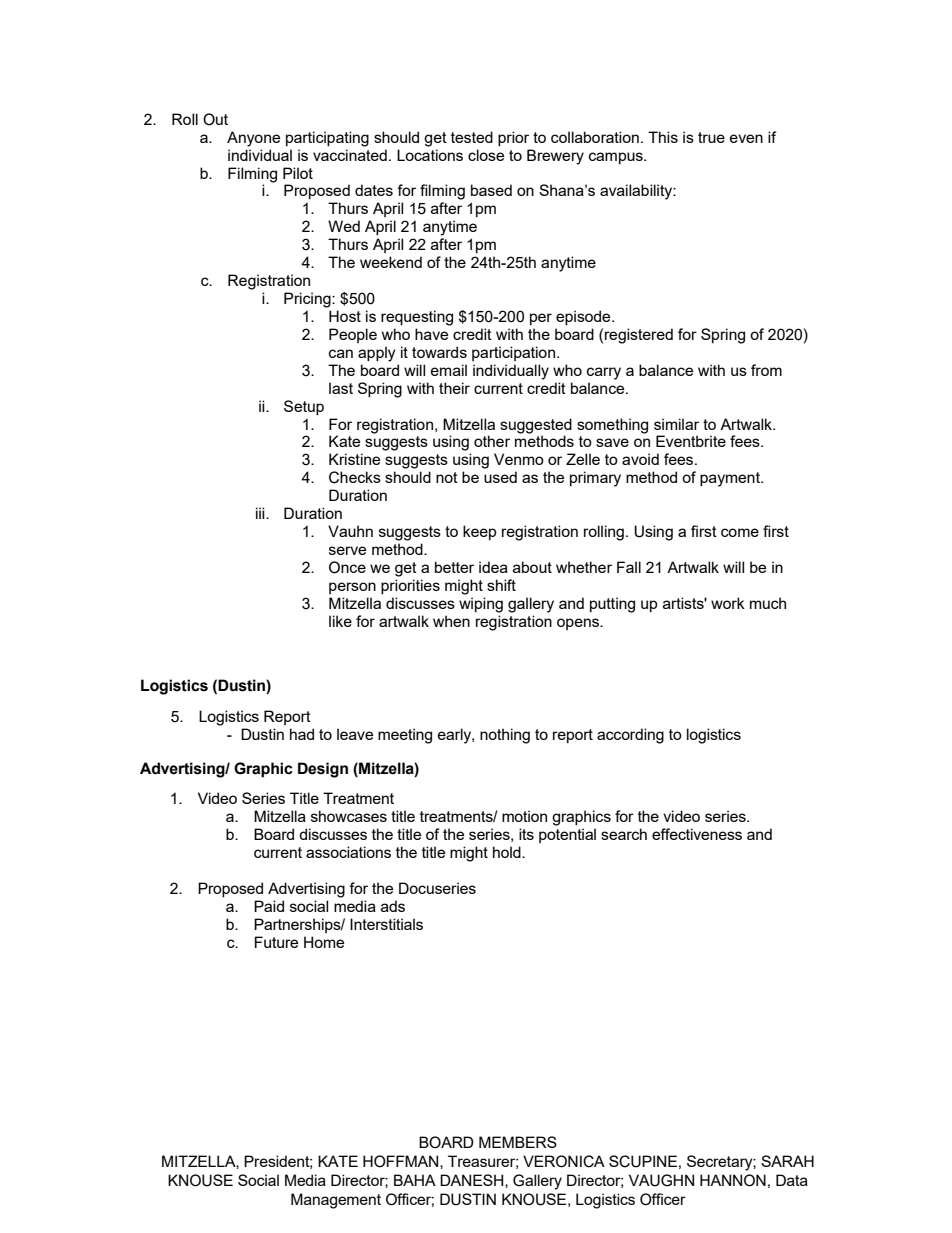  What do you see at coordinates (336, 1201) in the screenshot?
I see `Management` at bounding box center [336, 1201].
